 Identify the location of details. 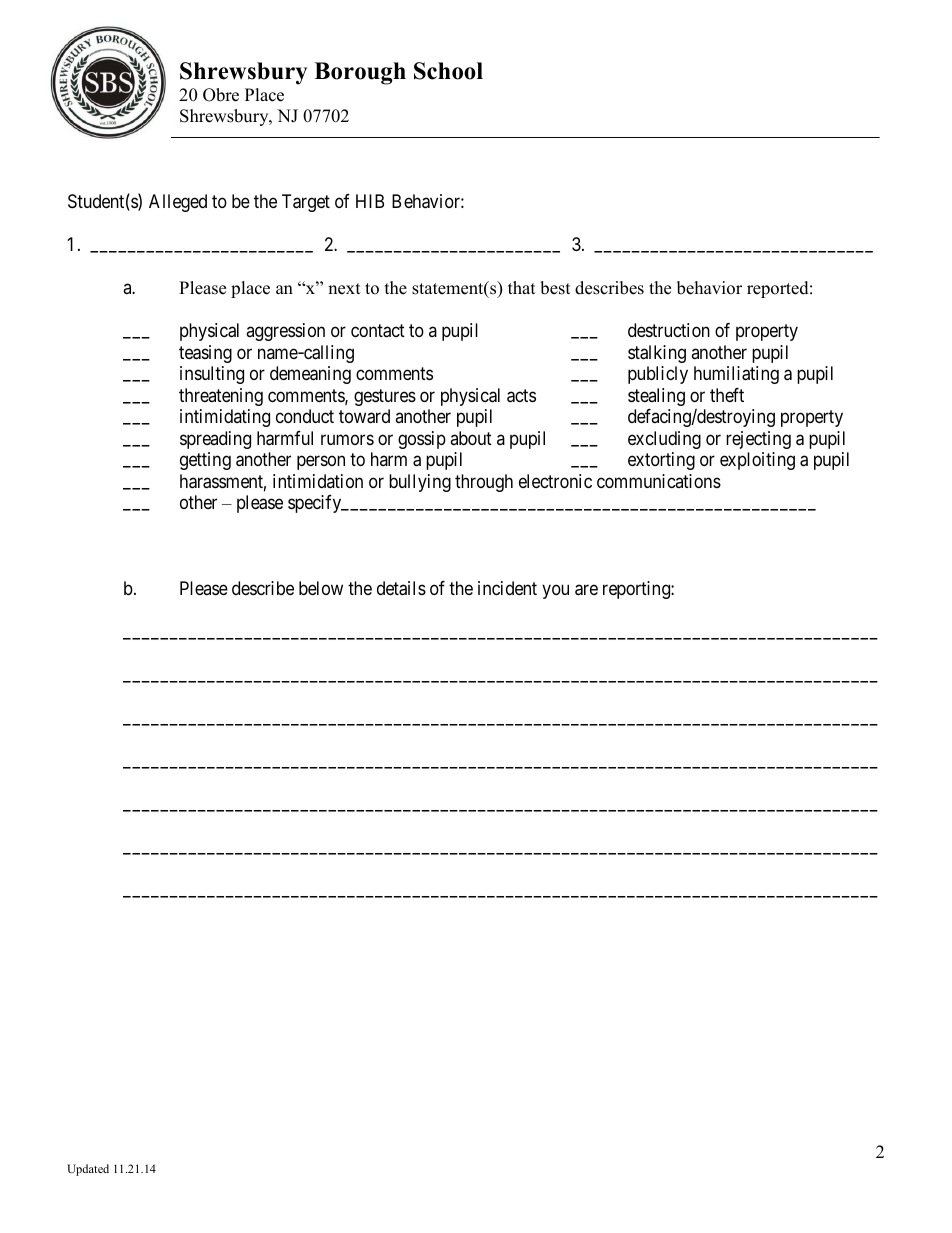
(401, 588).
